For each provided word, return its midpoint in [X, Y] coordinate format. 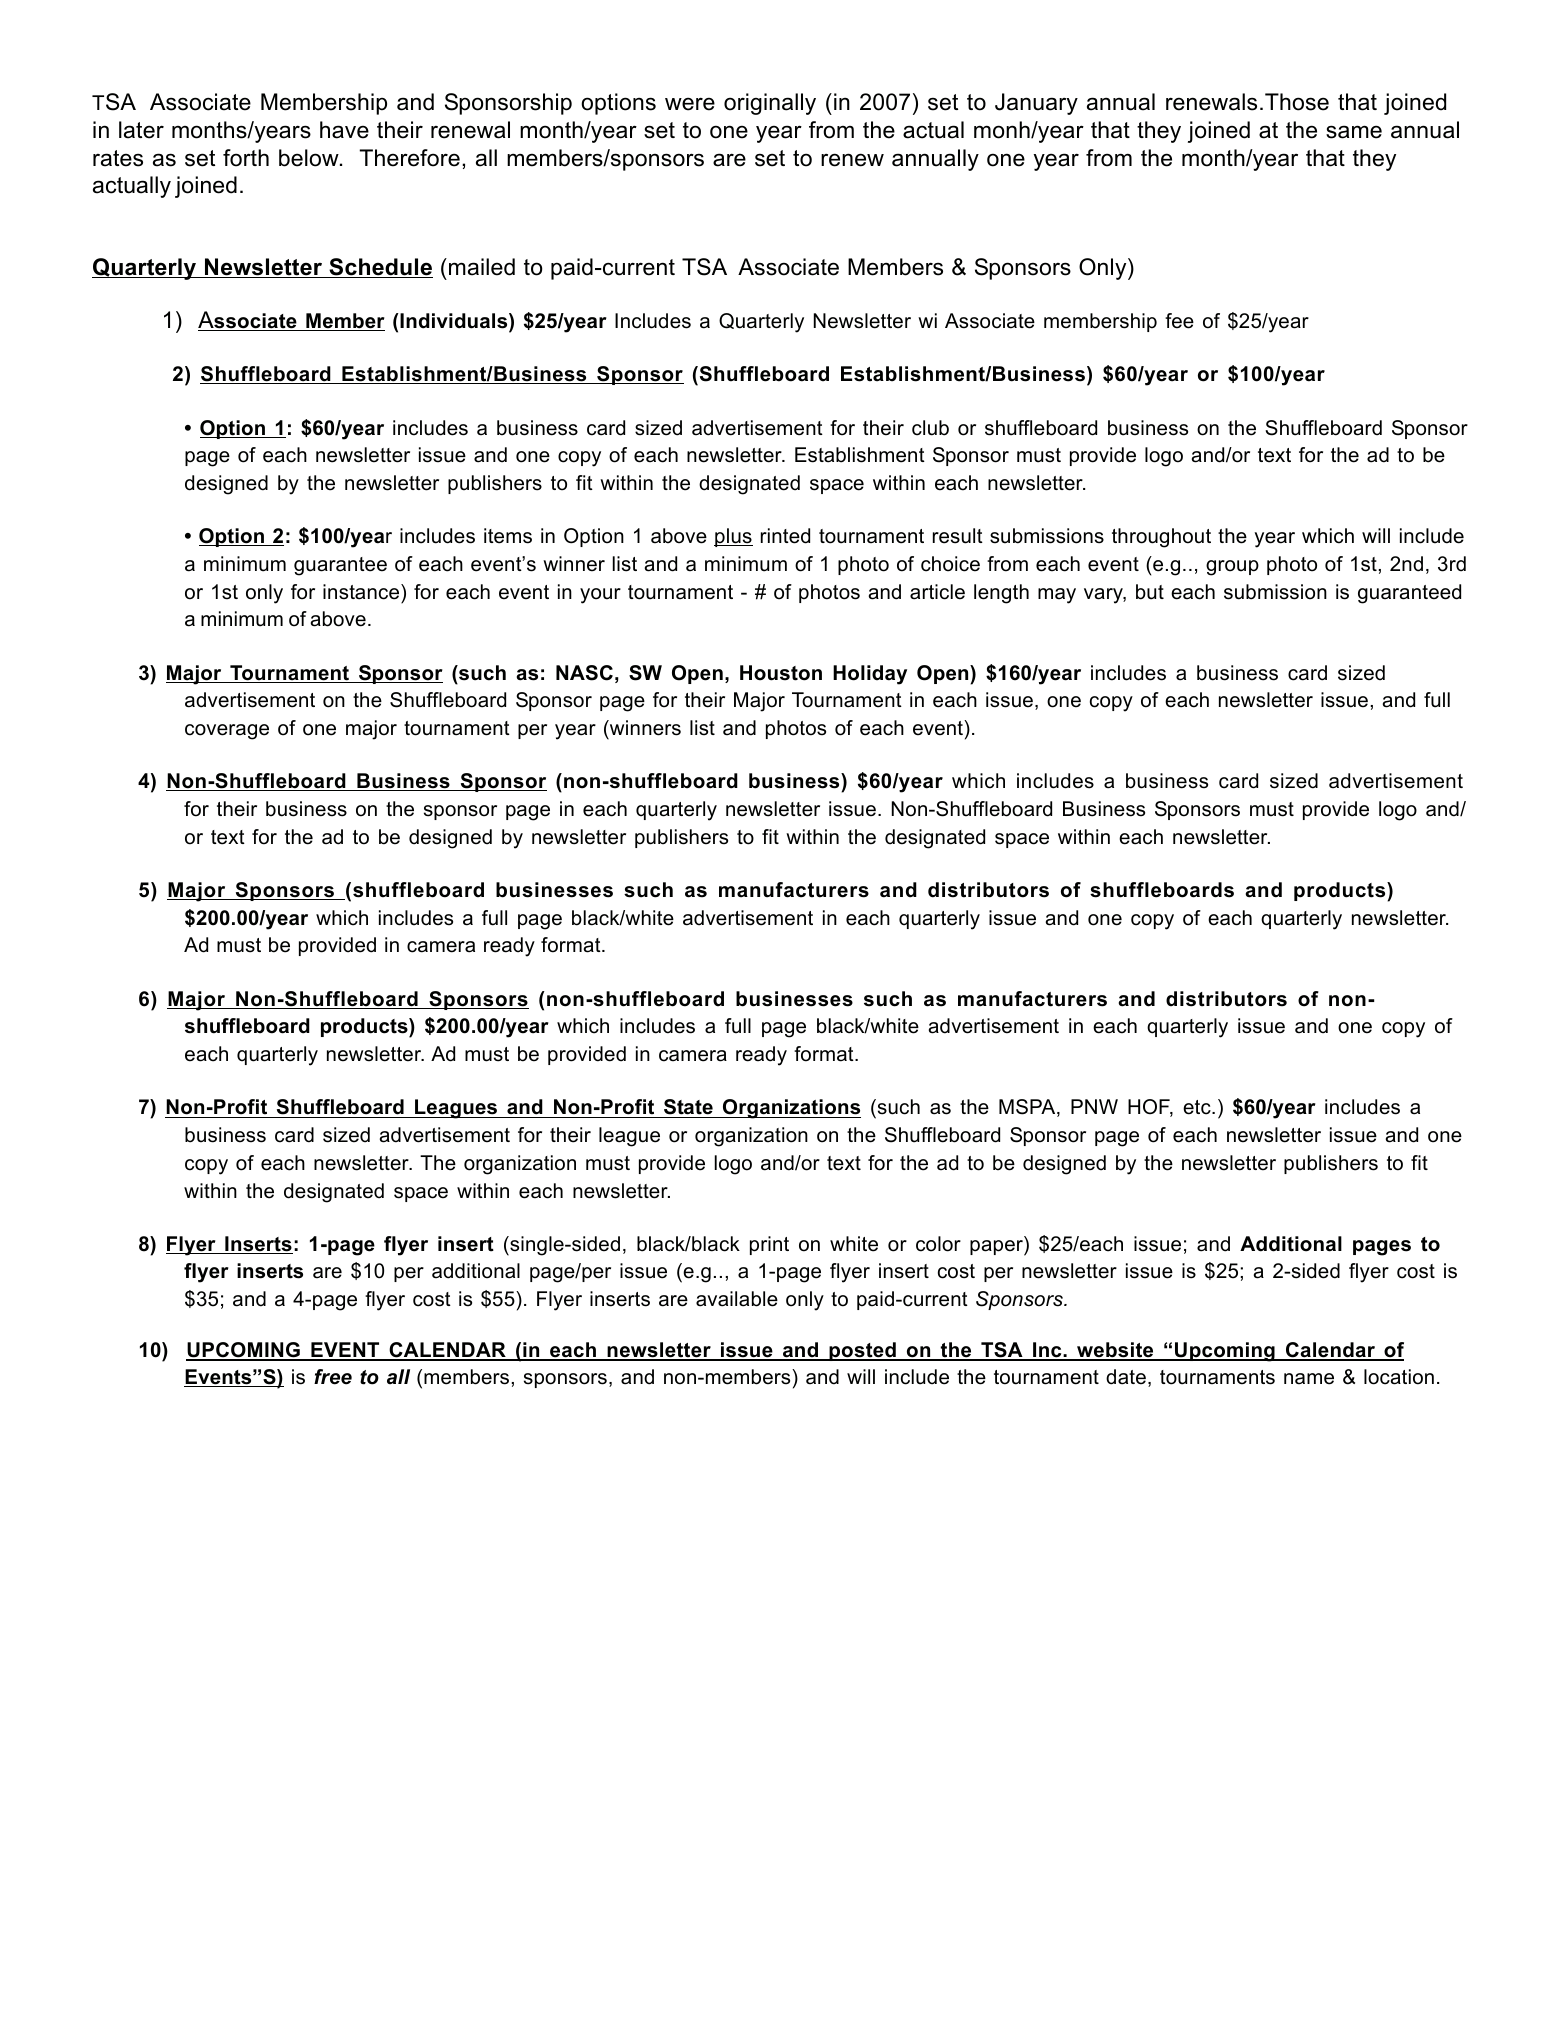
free [333, 1377]
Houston [781, 673]
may [1057, 596]
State [688, 1108]
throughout [1161, 538]
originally [770, 104]
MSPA [1028, 1108]
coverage [227, 732]
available [737, 1299]
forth [246, 158]
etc [1198, 1107]
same [1354, 132]
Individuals [454, 322]
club [930, 428]
